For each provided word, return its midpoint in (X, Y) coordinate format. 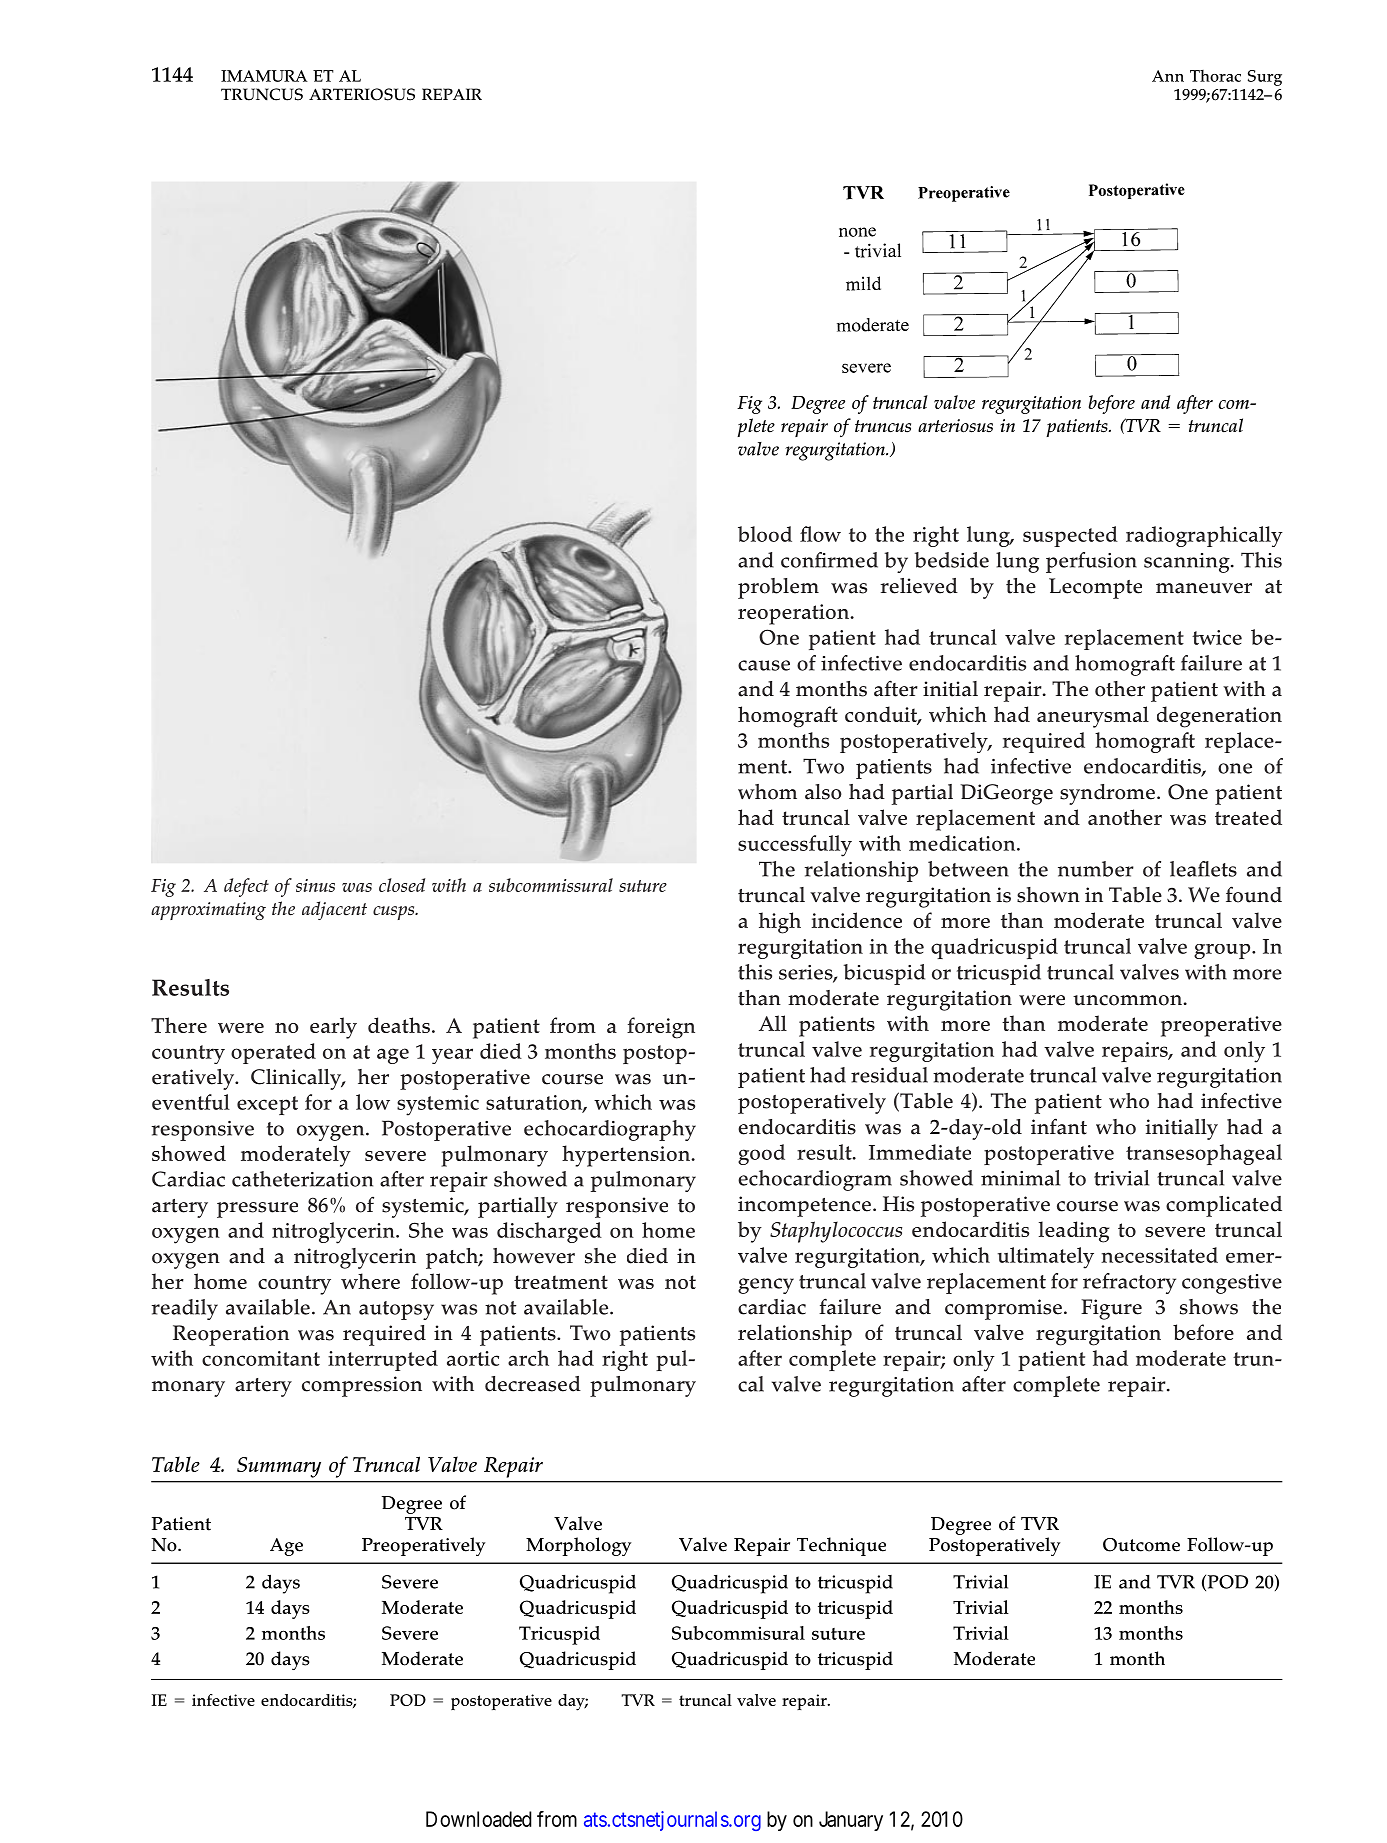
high (780, 923)
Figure (1111, 1309)
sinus (315, 885)
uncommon (1127, 1000)
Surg (1265, 78)
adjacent (334, 910)
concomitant (261, 1358)
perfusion (1091, 562)
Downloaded (479, 1819)
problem (778, 588)
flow (820, 534)
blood (765, 534)
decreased (533, 1384)
